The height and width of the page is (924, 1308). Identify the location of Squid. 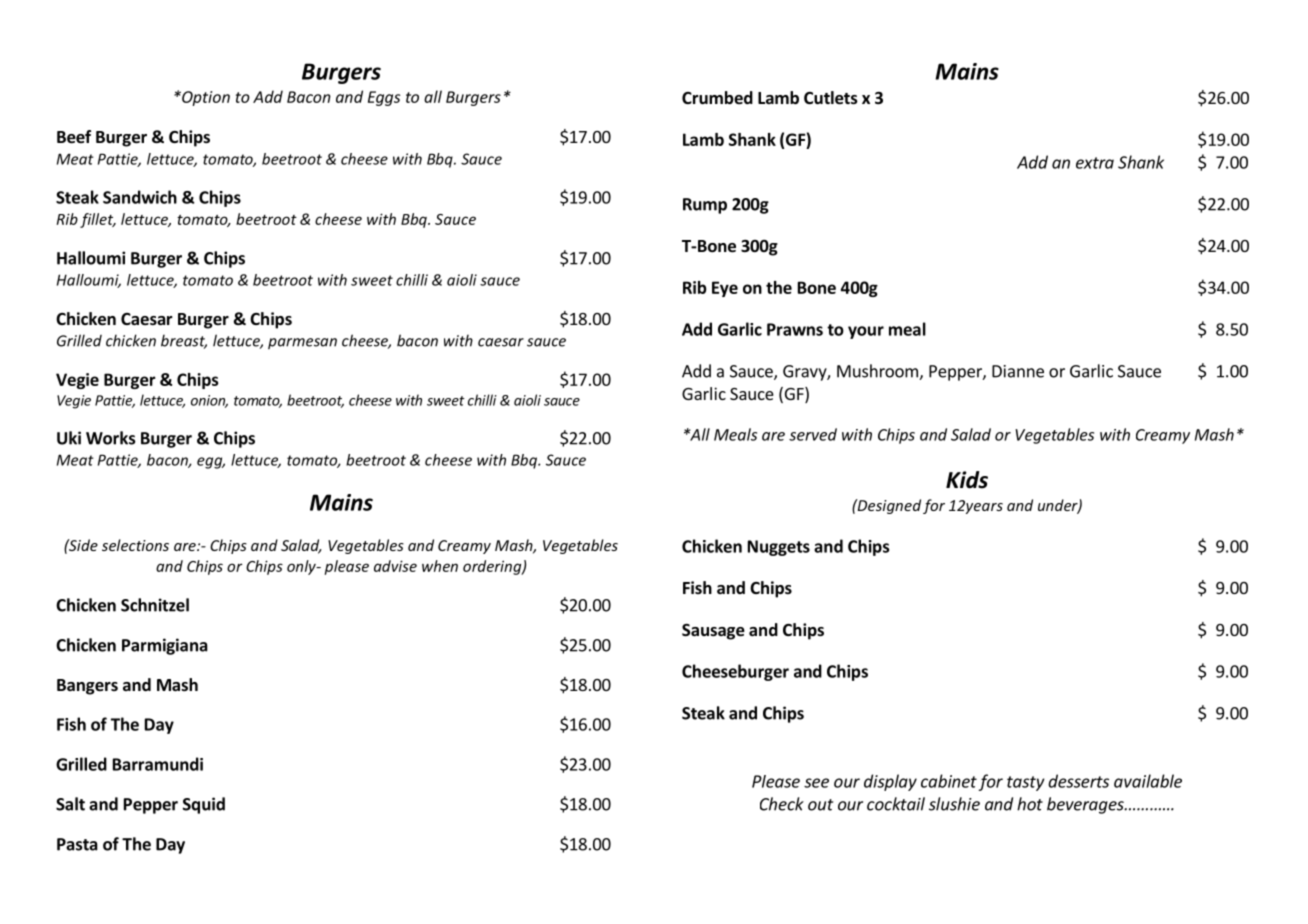
(204, 805).
